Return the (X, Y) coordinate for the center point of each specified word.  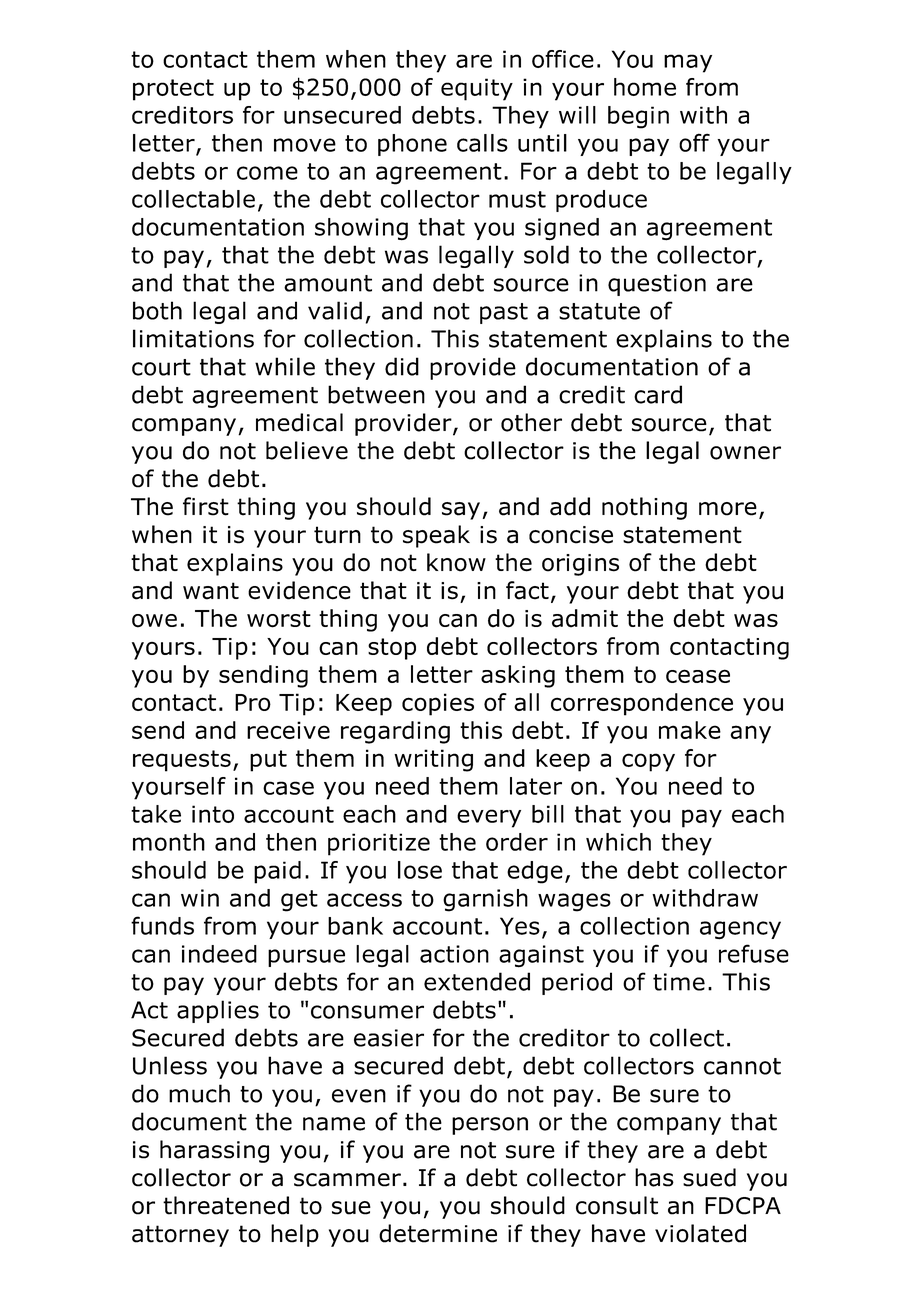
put (268, 761)
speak (436, 536)
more (728, 509)
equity (477, 89)
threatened (226, 1205)
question (657, 285)
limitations (193, 338)
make (690, 730)
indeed (219, 954)
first (206, 506)
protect (173, 90)
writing (433, 760)
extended (477, 981)
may (688, 63)
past (504, 313)
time (679, 982)
